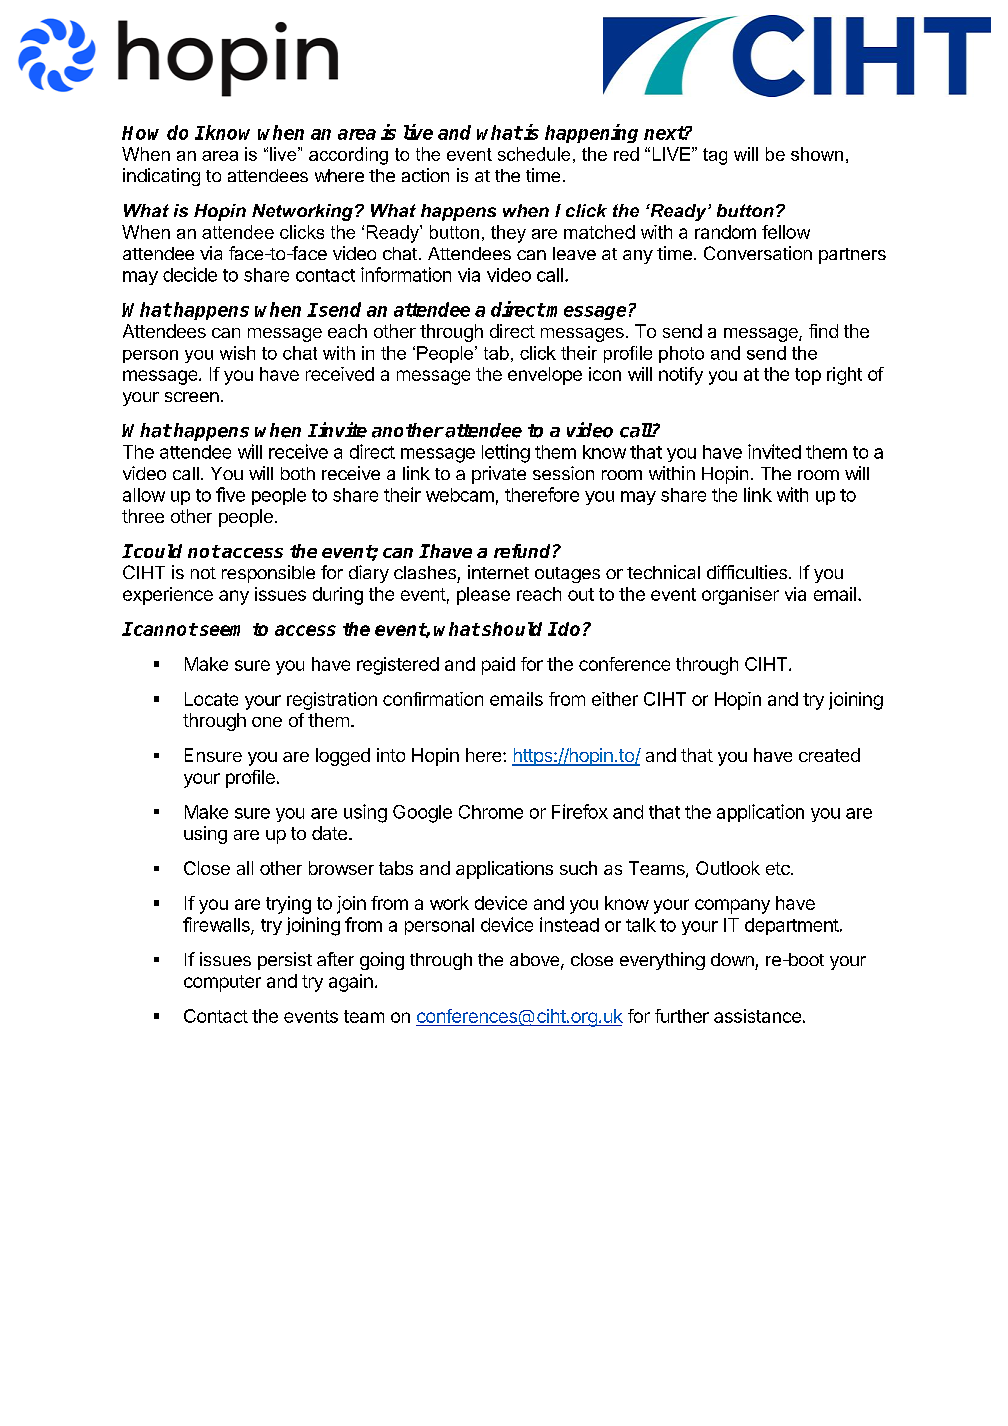  I want to click on wish, so click(237, 353).
